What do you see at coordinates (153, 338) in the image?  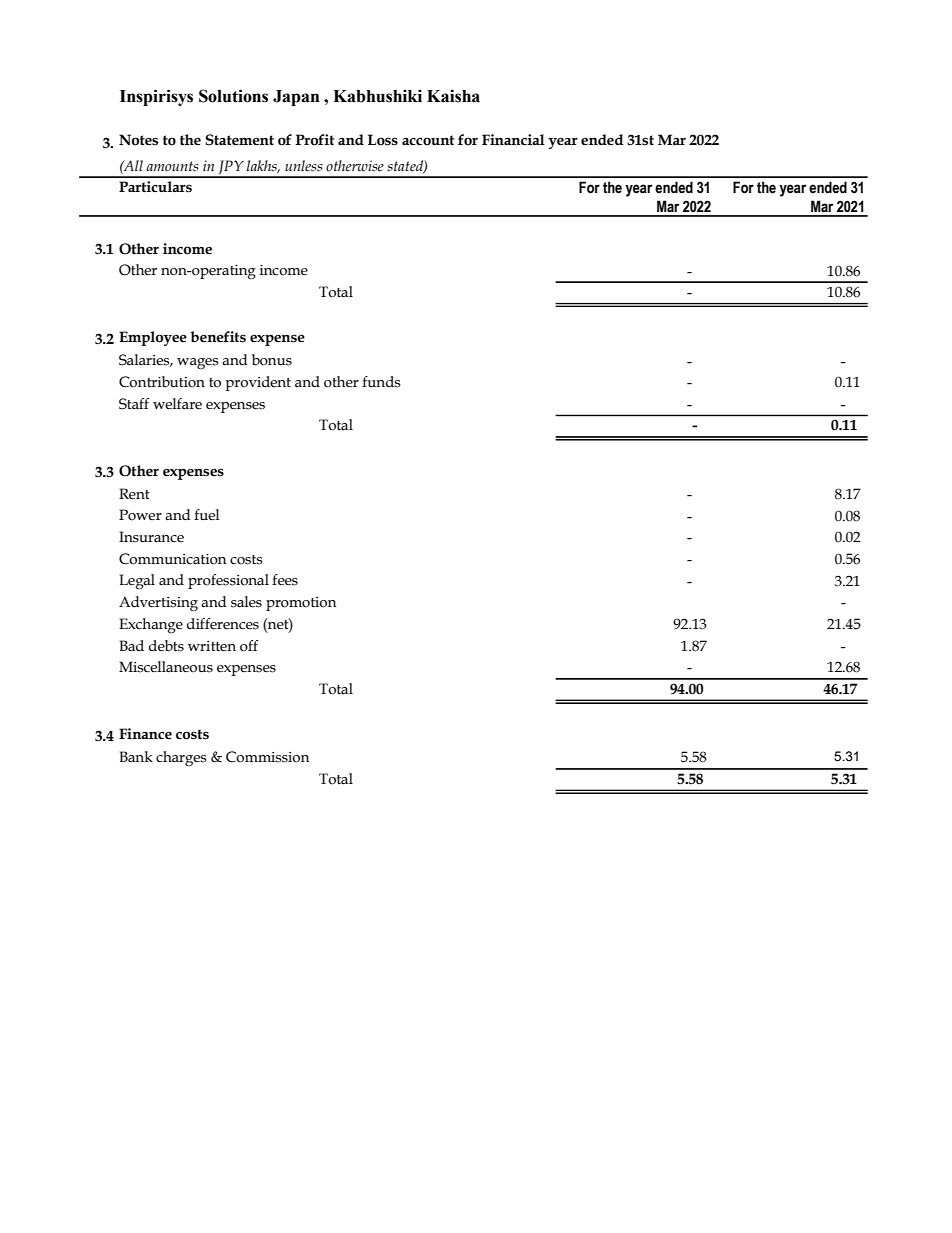 I see `Employee` at bounding box center [153, 338].
